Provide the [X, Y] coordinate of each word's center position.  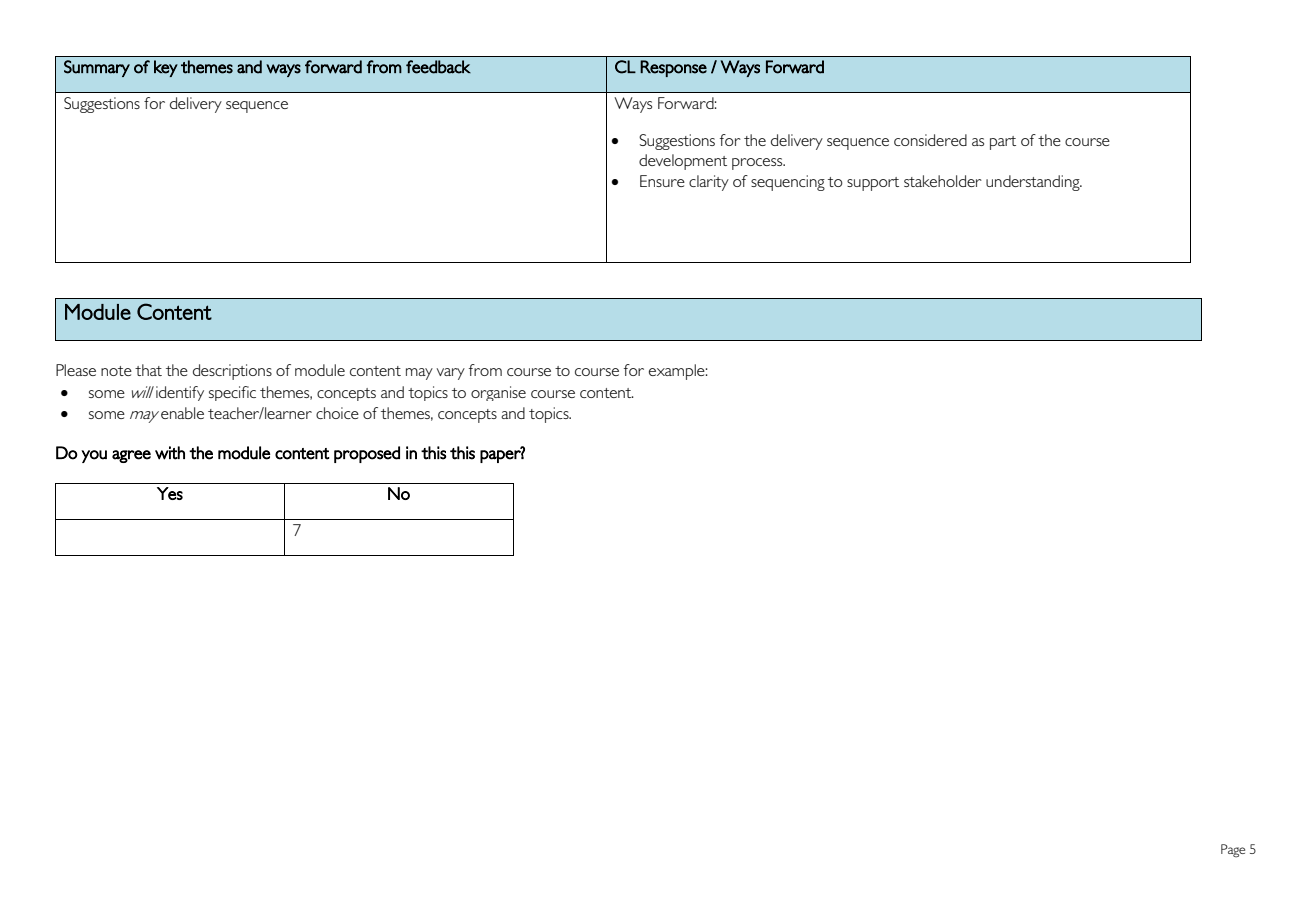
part [1003, 143]
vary [450, 374]
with [170, 453]
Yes [170, 493]
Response [673, 68]
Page [1233, 851]
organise [498, 393]
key [166, 68]
